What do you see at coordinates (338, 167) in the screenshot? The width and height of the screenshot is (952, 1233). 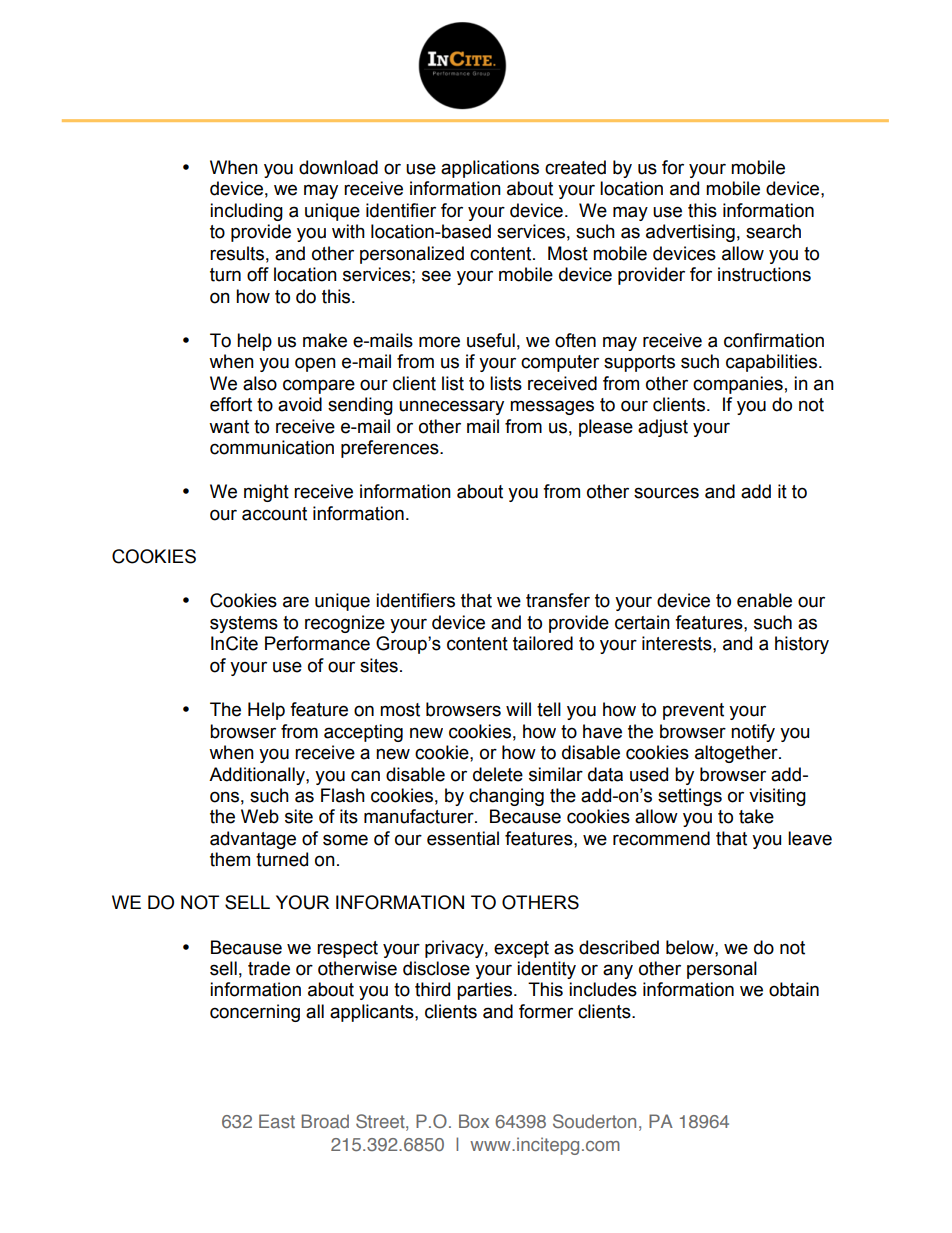 I see `download` at bounding box center [338, 167].
